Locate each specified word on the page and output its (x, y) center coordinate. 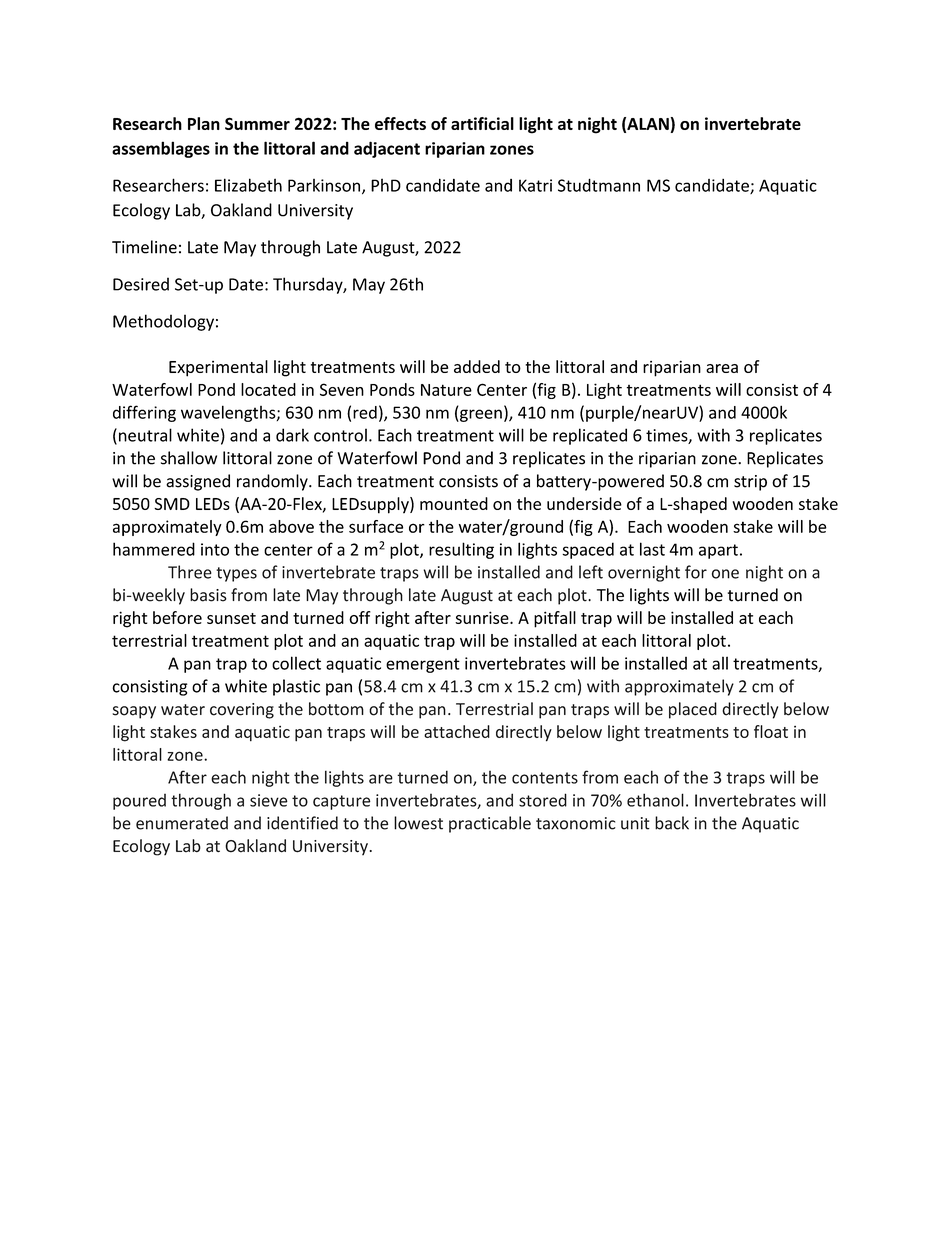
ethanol (655, 800)
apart (718, 551)
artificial (482, 123)
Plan (204, 123)
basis (208, 595)
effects (400, 123)
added (477, 366)
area (722, 368)
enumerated (182, 823)
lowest (418, 823)
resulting (461, 550)
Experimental (218, 368)
